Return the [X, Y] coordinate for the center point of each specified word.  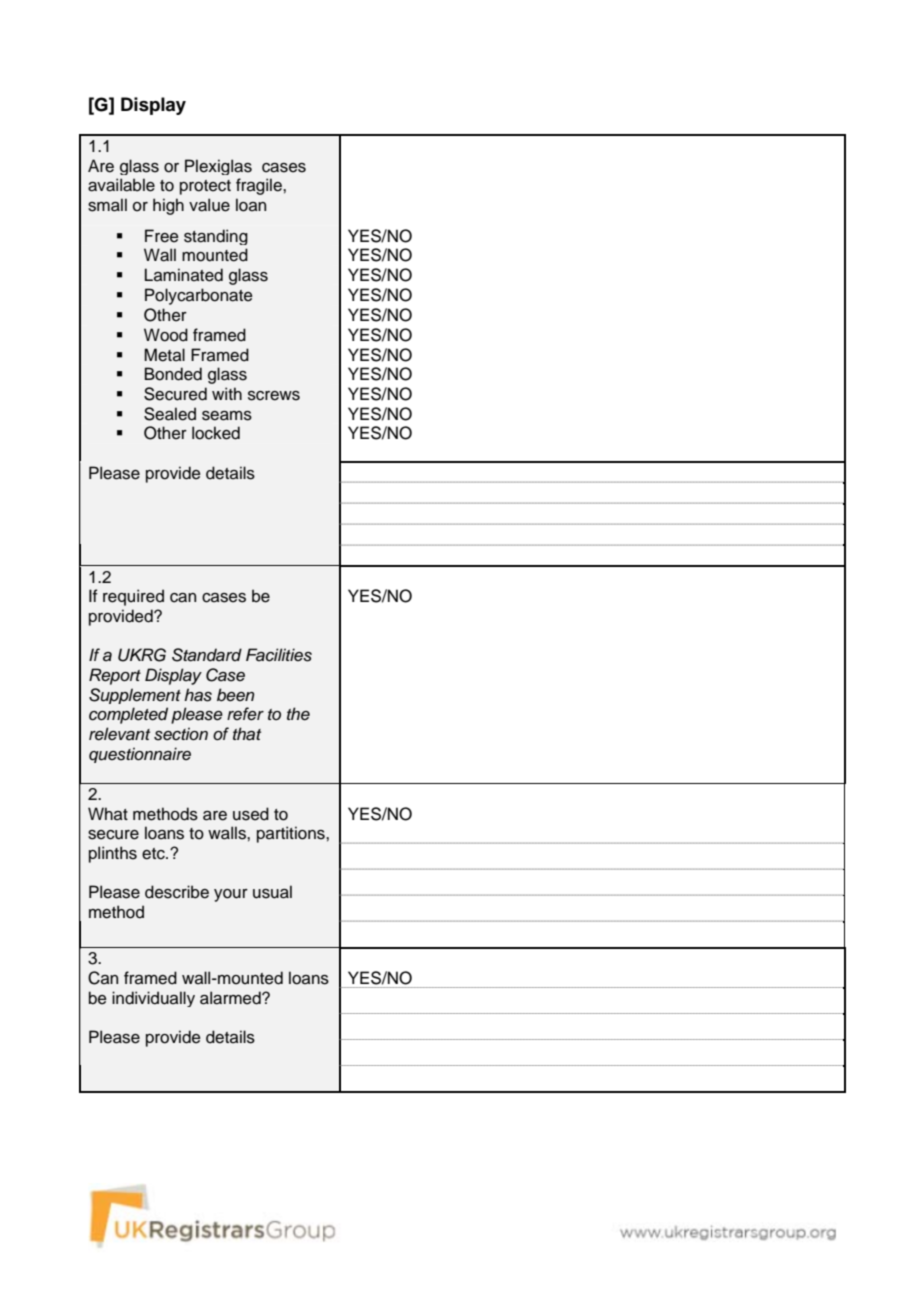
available [121, 185]
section [181, 734]
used [251, 814]
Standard [207, 655]
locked [216, 433]
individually [153, 999]
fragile [260, 186]
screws [274, 396]
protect [205, 187]
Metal [164, 355]
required [133, 597]
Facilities [279, 655]
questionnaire [140, 755]
